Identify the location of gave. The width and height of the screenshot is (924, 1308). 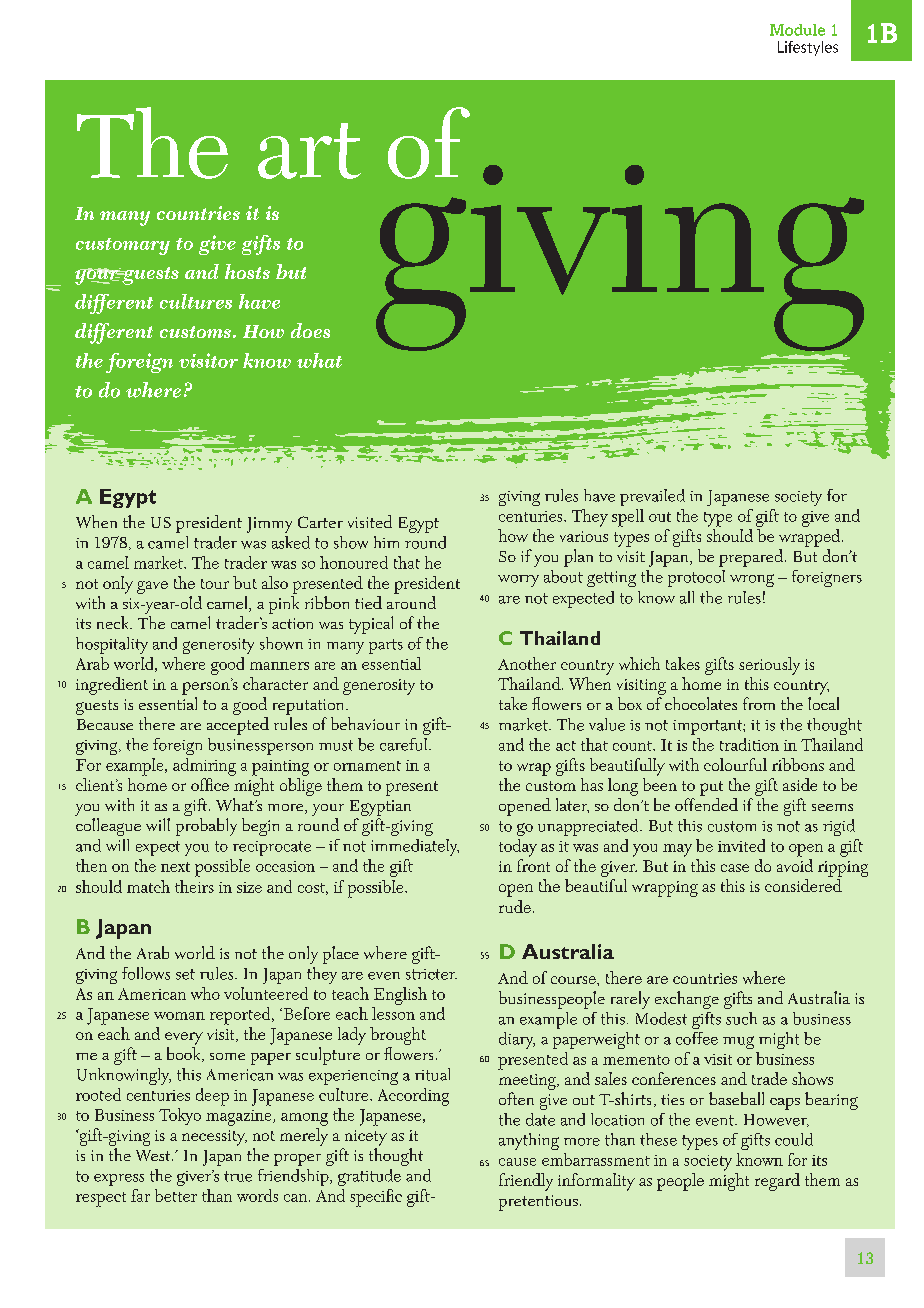
(152, 587).
